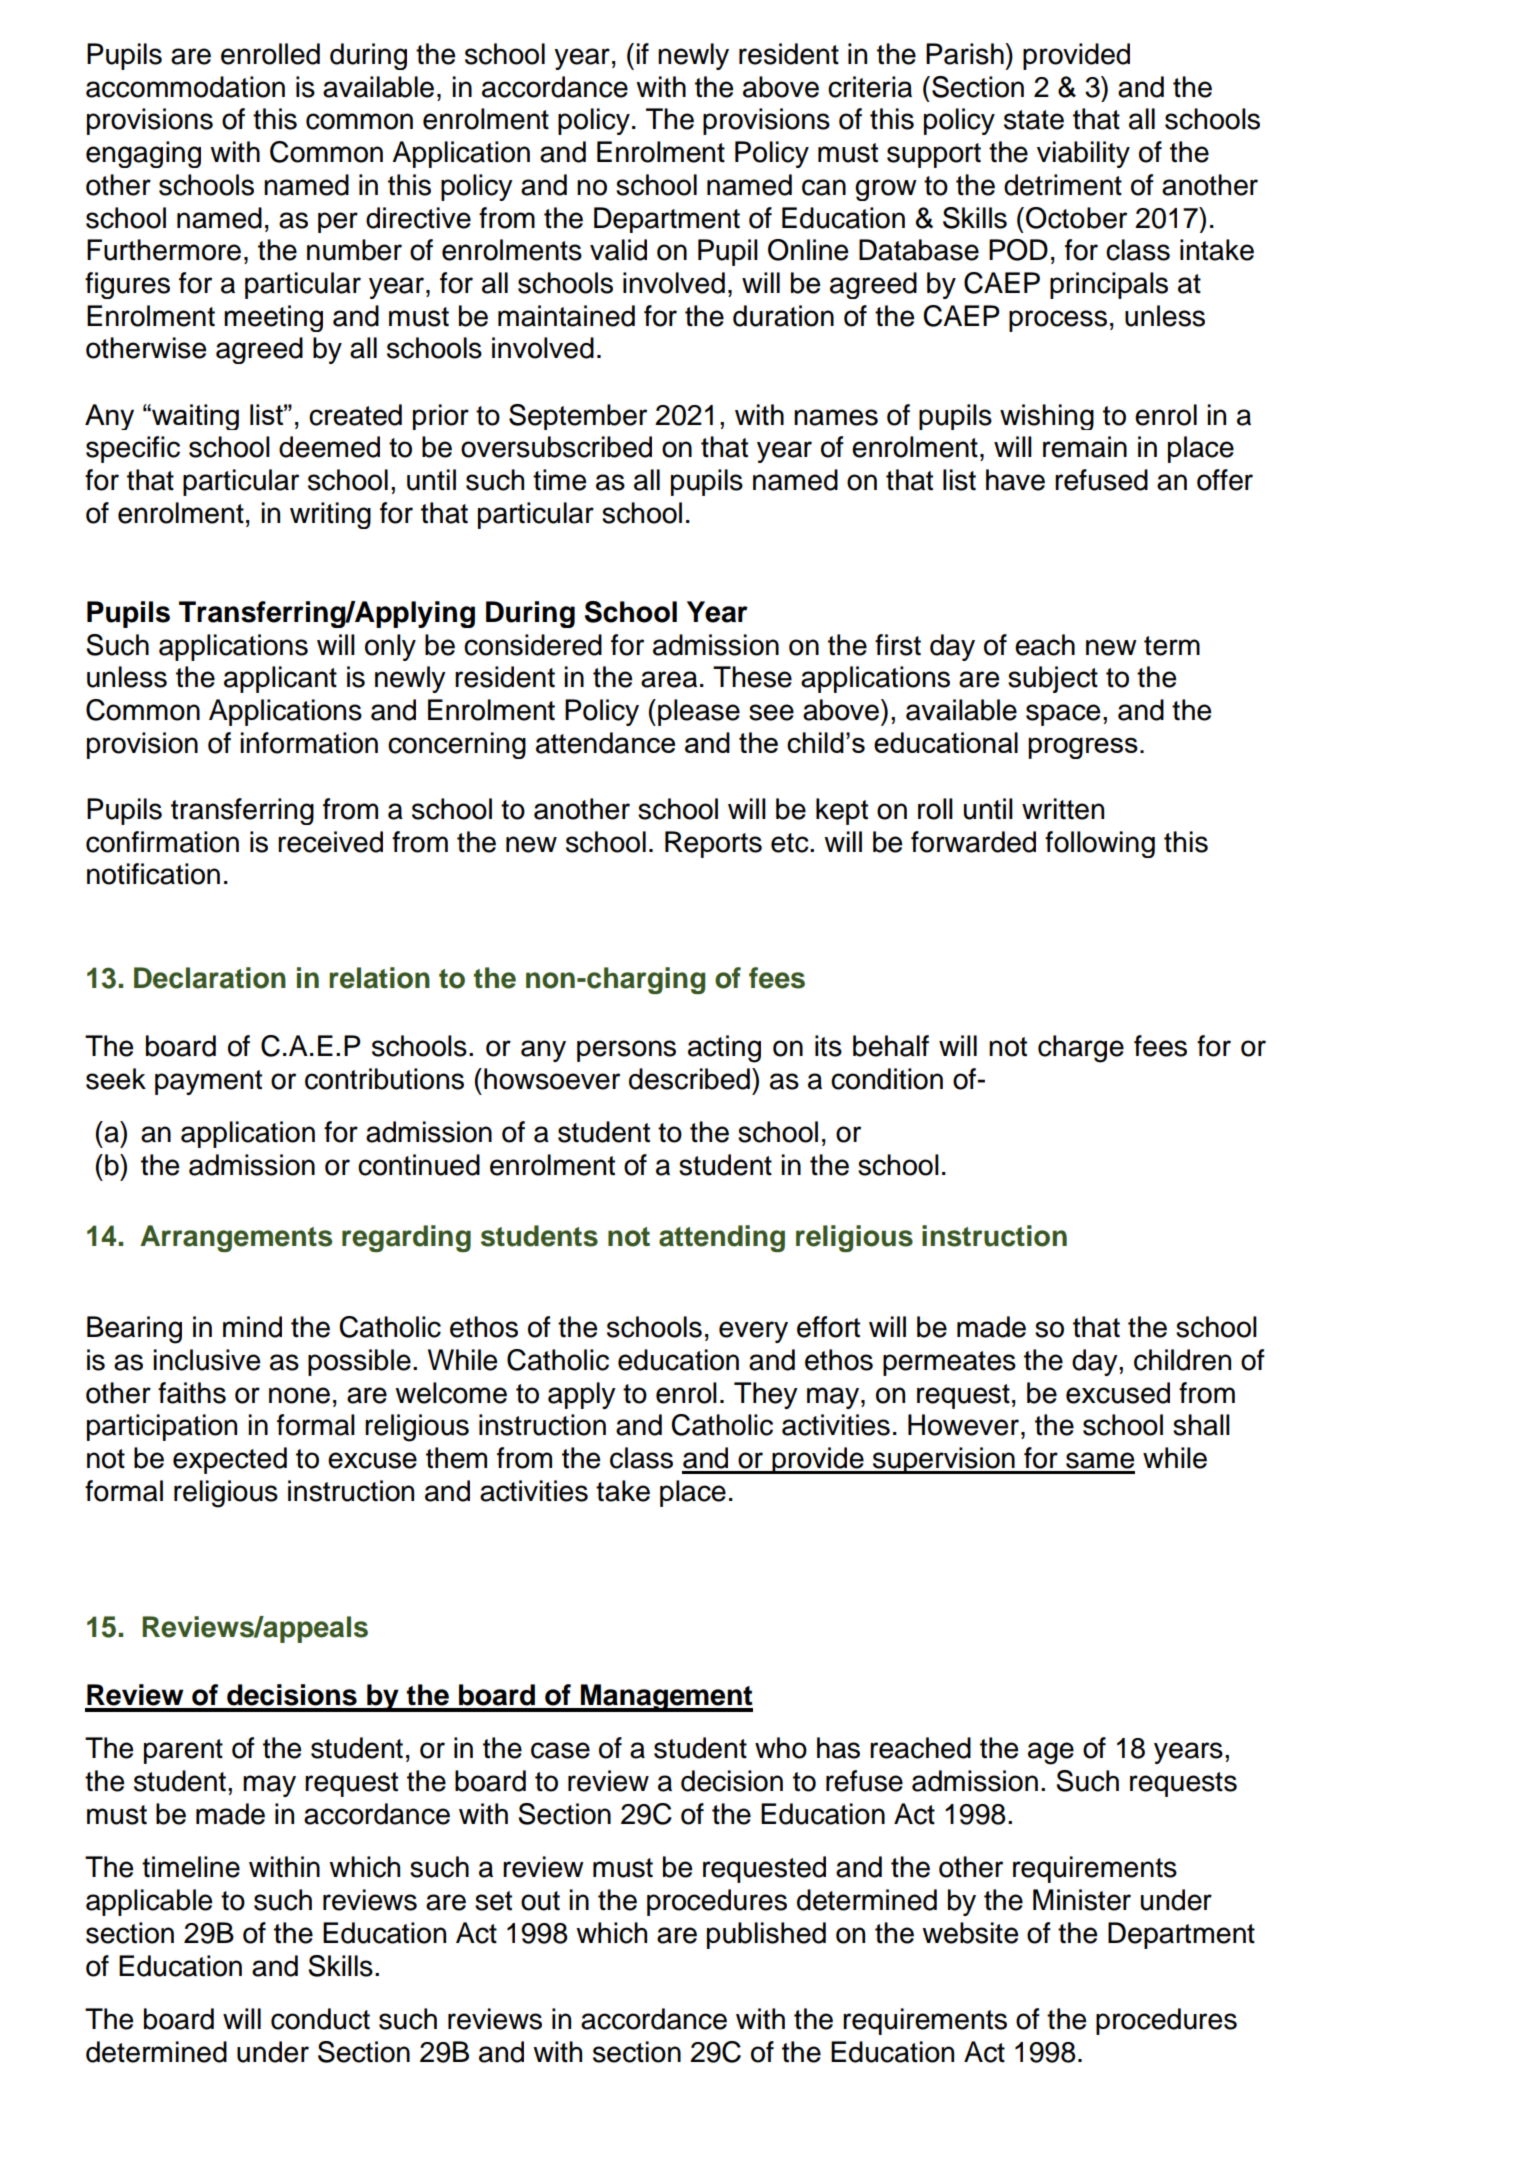  Describe the element at coordinates (208, 1082) in the screenshot. I see `payment` at that location.
